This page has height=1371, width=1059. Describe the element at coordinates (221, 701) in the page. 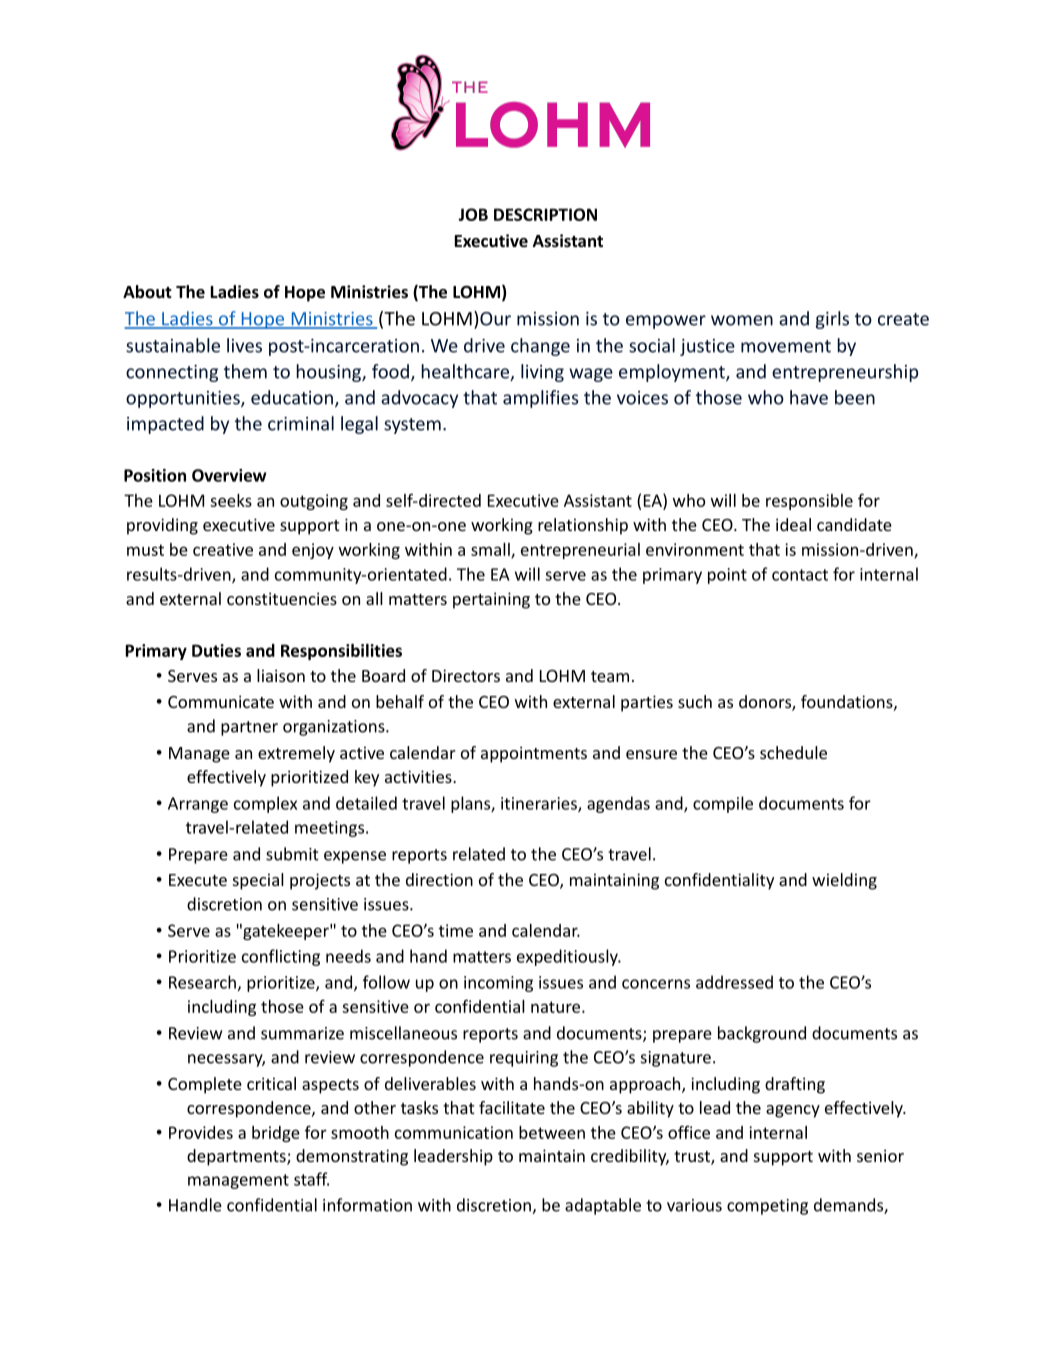

I see `Communicate` at that location.
